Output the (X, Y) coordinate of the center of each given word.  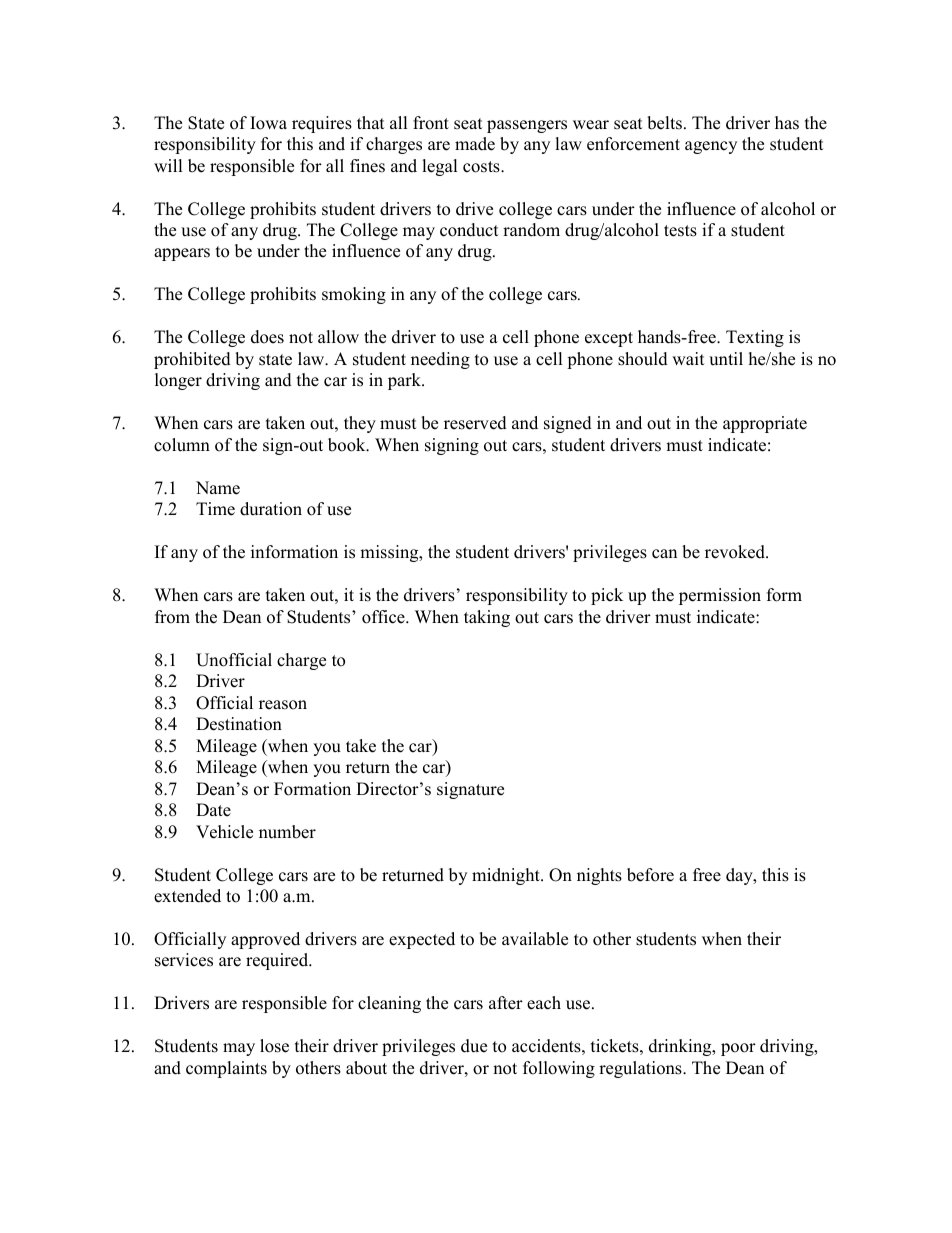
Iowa (268, 123)
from (172, 617)
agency (711, 147)
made (475, 144)
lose (274, 1046)
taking (487, 618)
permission (720, 596)
